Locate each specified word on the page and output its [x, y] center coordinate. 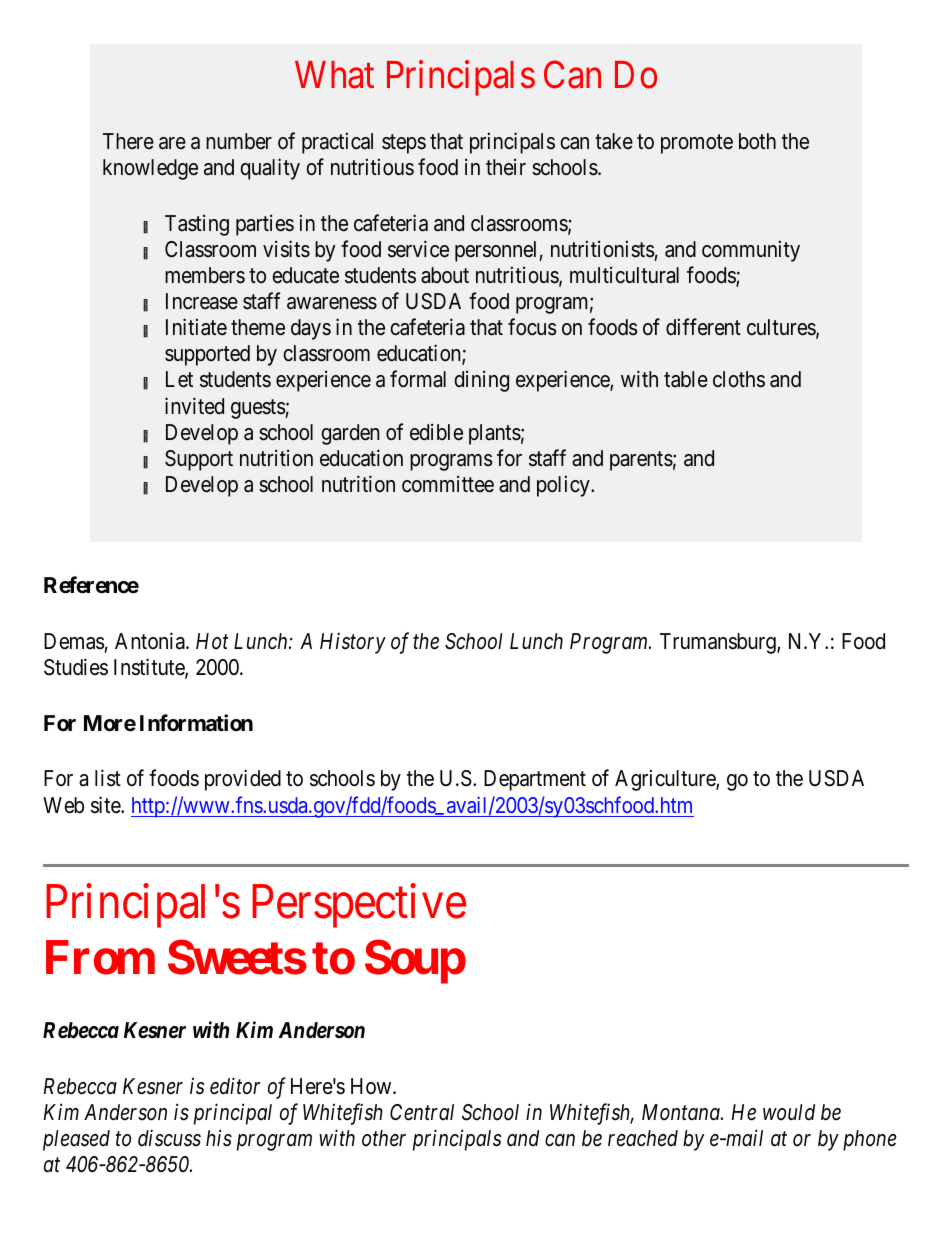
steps [404, 144]
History [353, 643]
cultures [782, 328]
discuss [169, 1138]
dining [481, 381]
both [757, 141]
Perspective [359, 906]
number [239, 141]
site [106, 805]
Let [179, 379]
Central [422, 1112]
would [789, 1112]
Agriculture [666, 780]
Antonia [151, 641]
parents [641, 461]
